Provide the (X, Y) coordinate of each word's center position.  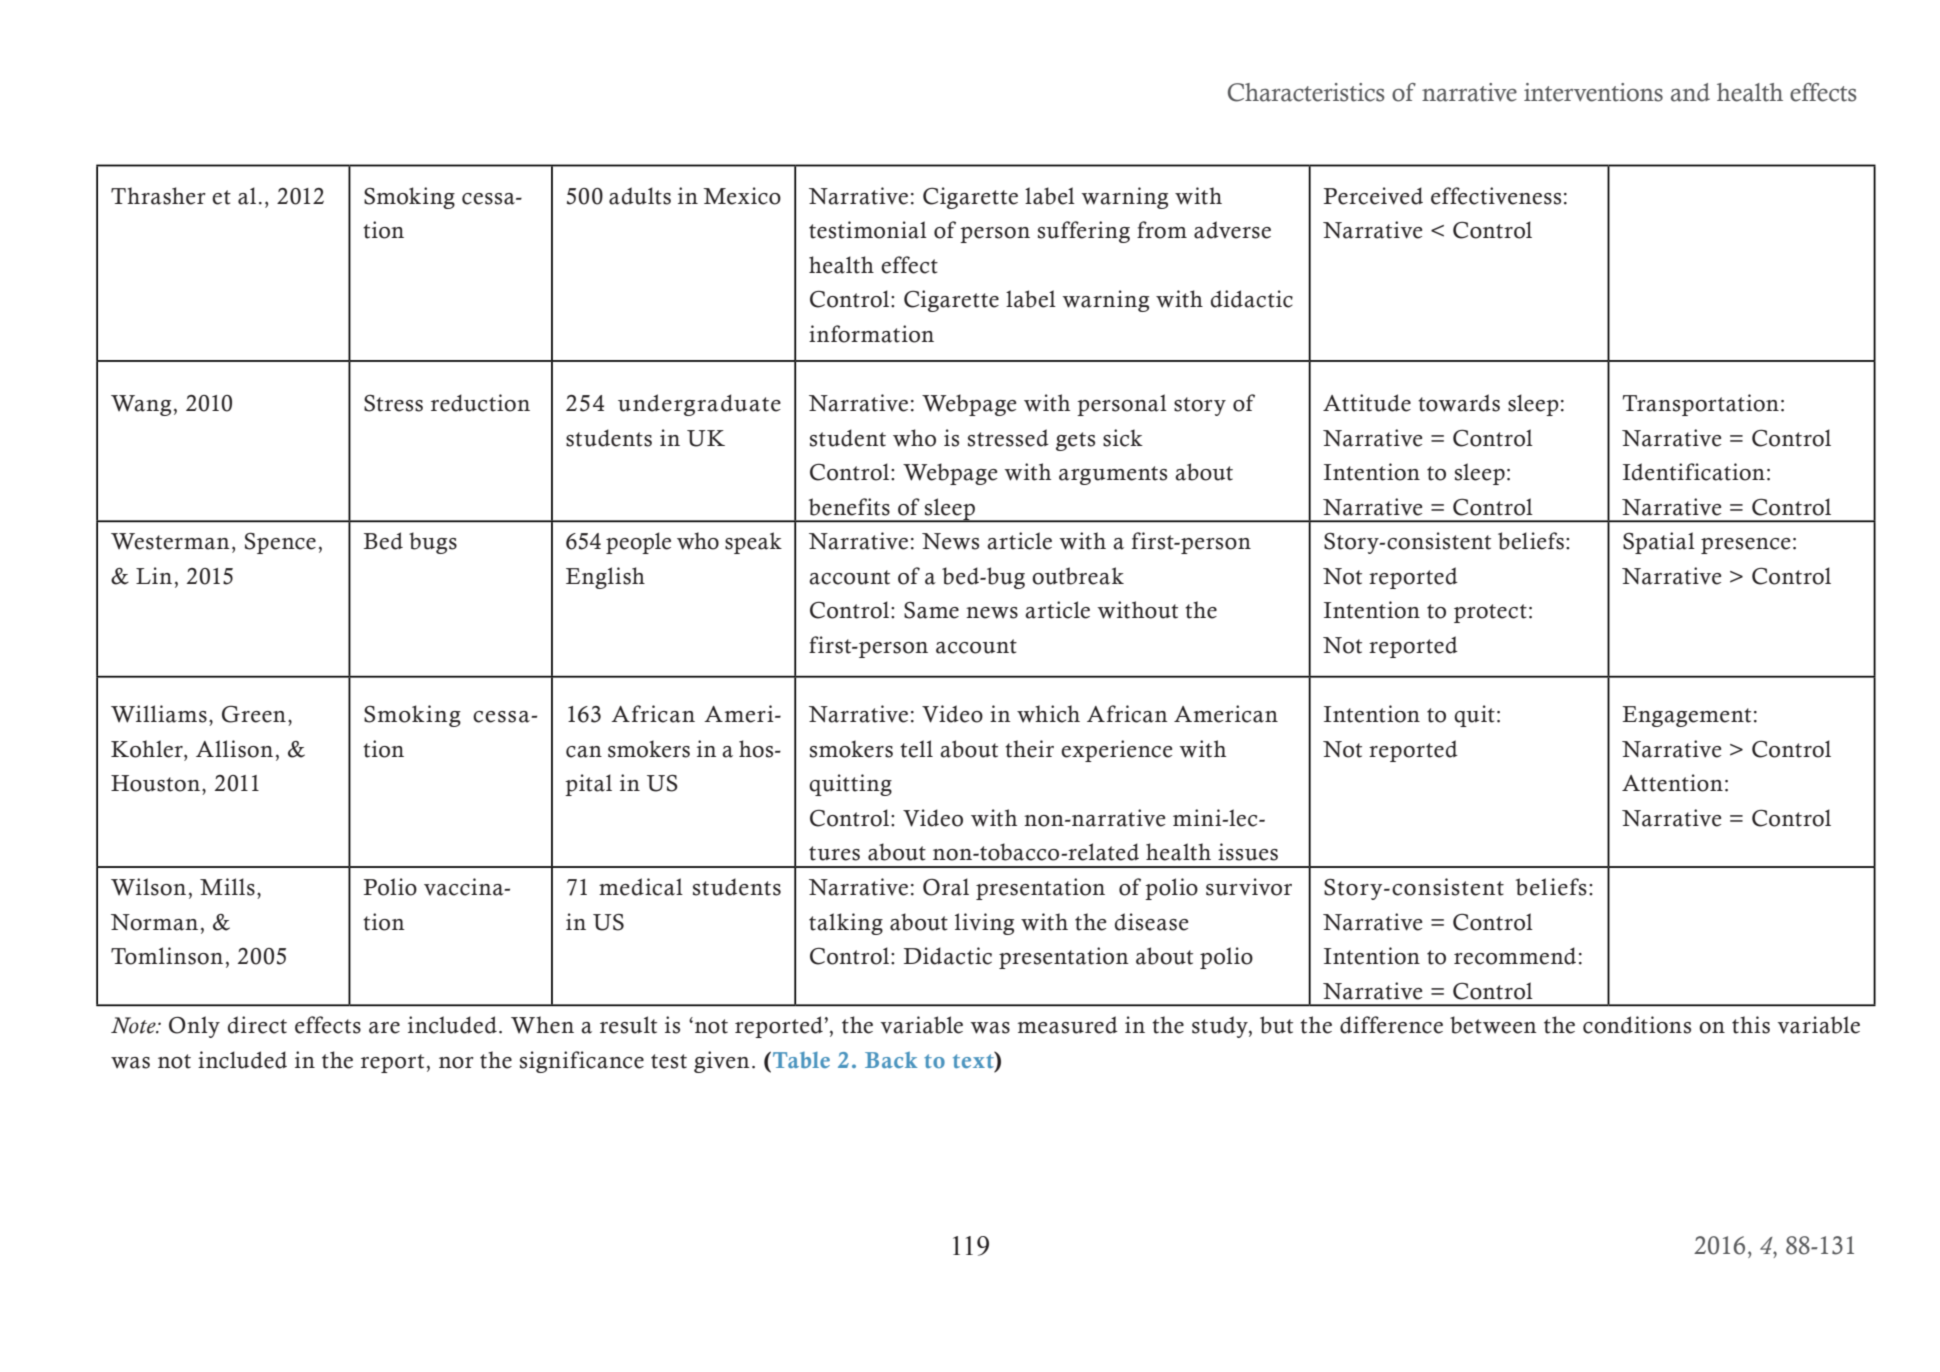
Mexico (742, 196)
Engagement (1686, 716)
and (1690, 92)
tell (916, 749)
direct (257, 1025)
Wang (141, 405)
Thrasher (158, 196)
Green (254, 714)
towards (1459, 403)
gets (1075, 441)
